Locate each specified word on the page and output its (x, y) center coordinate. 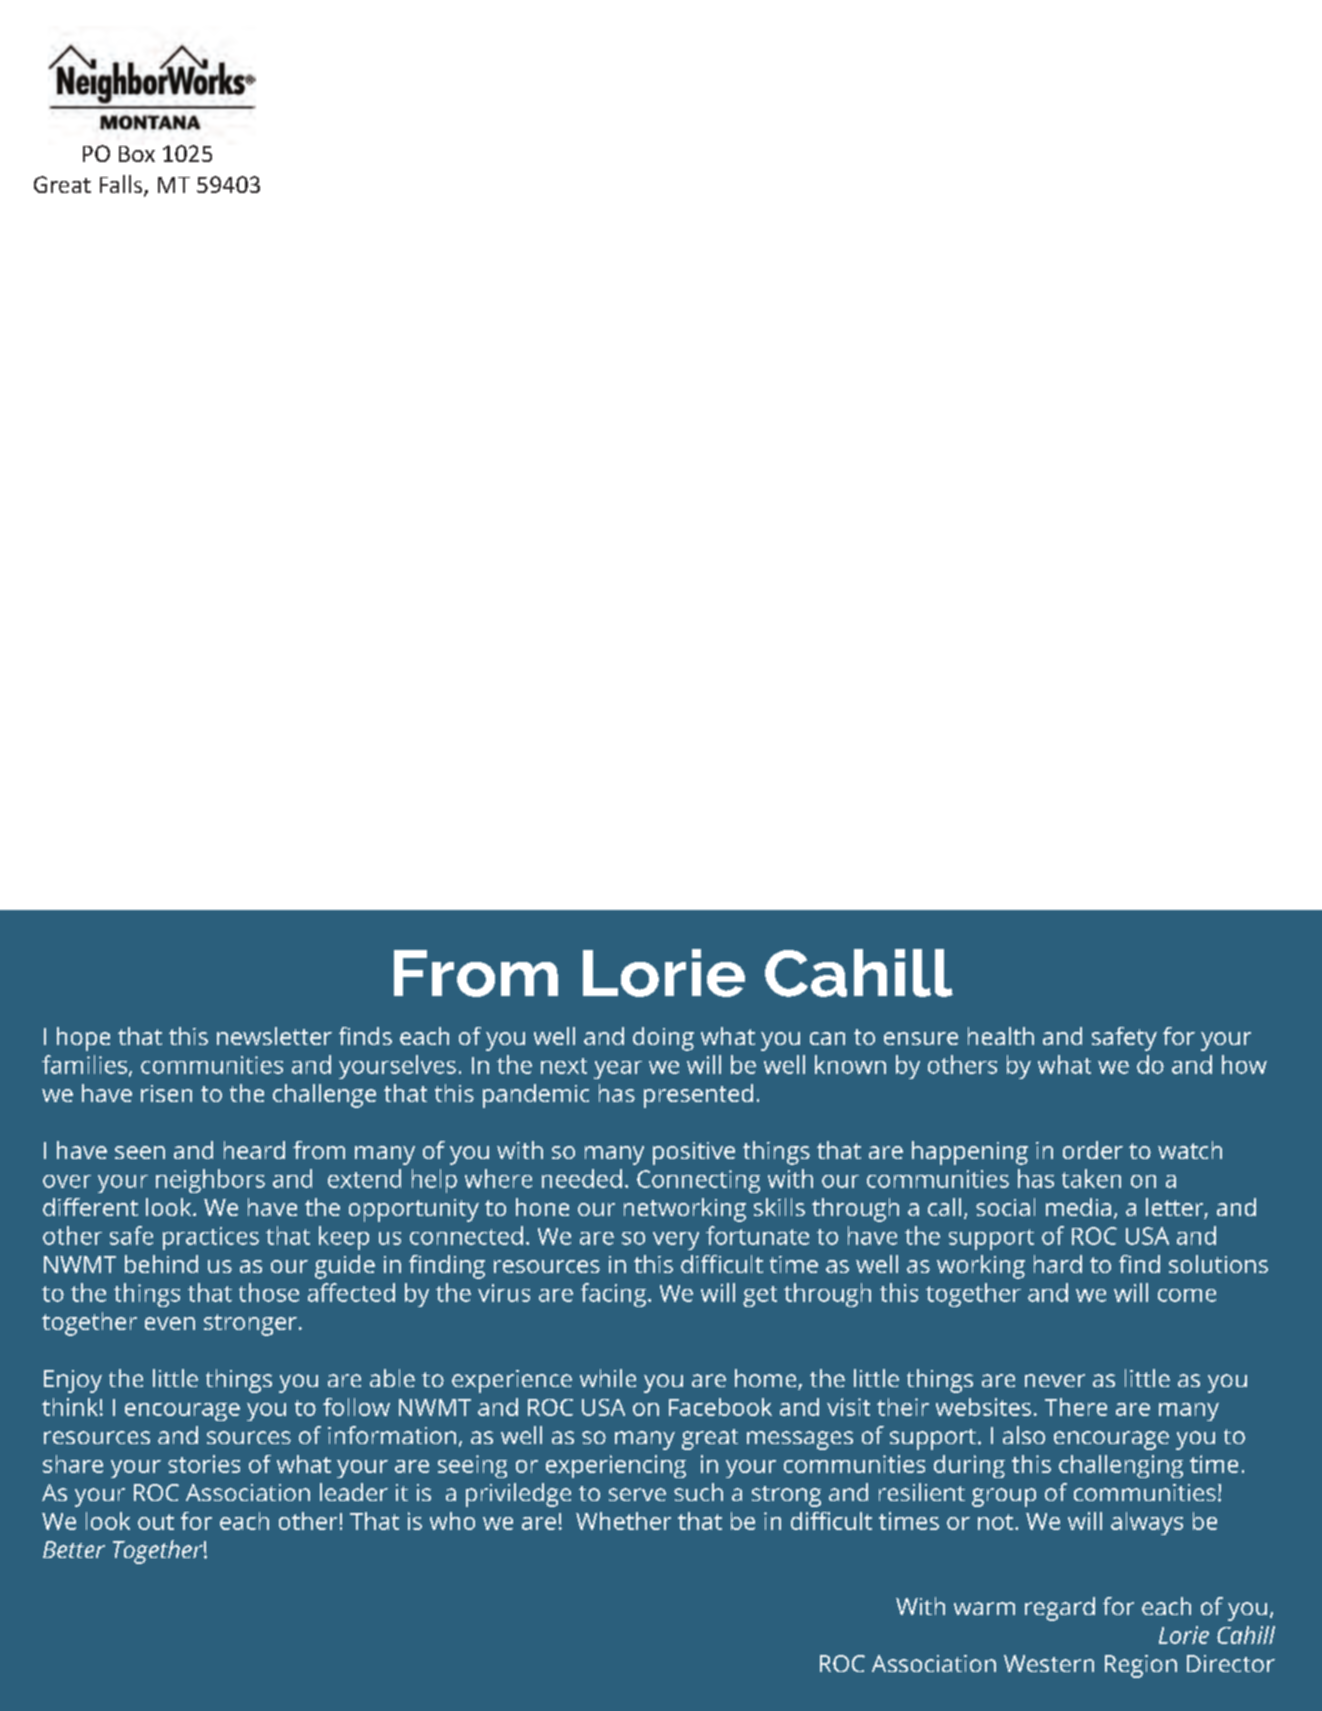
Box (137, 154)
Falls (121, 184)
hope (83, 1039)
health (1001, 1036)
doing (663, 1039)
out (156, 1522)
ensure (921, 1038)
